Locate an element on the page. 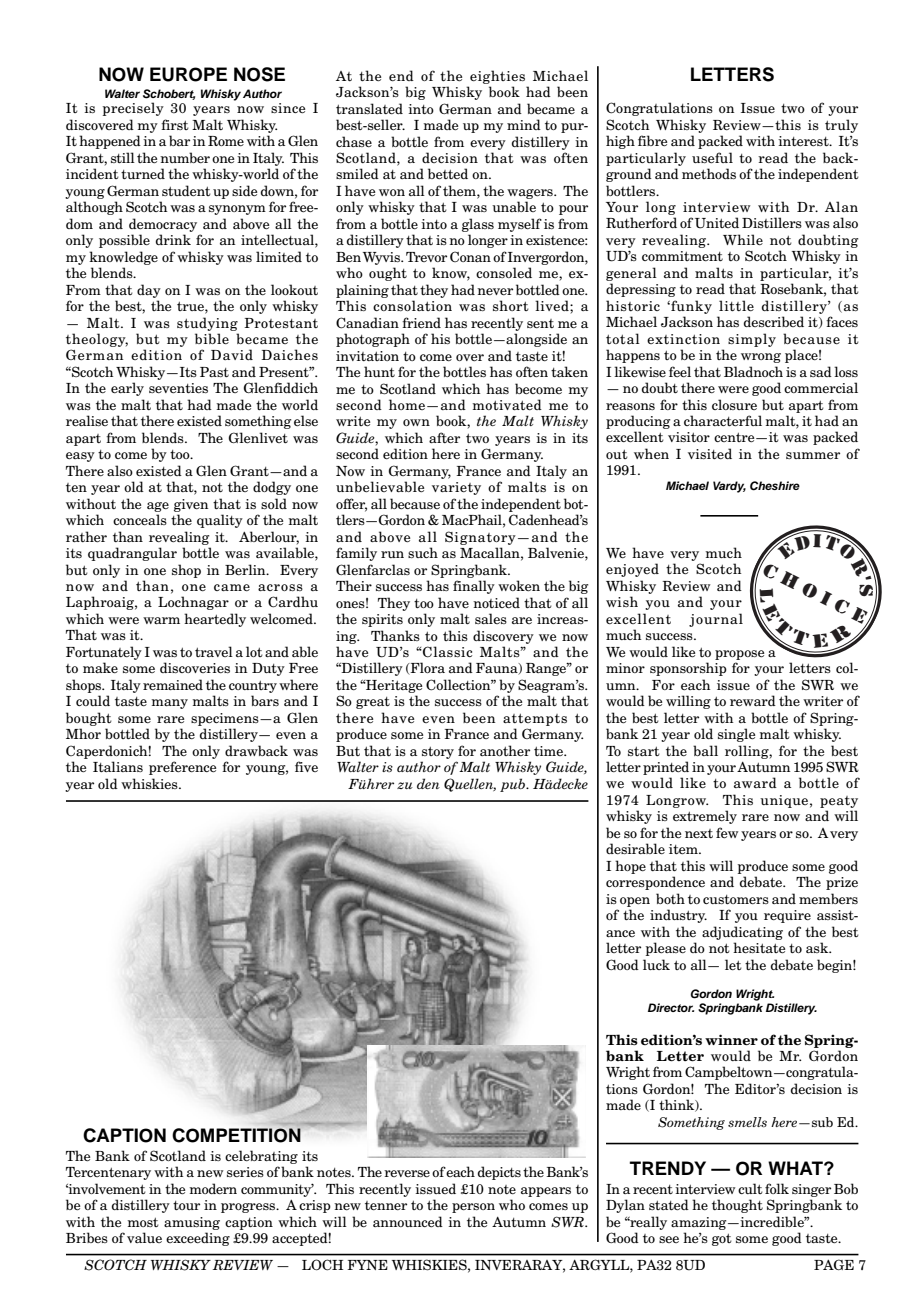 The image size is (924, 1308). first is located at coordinates (175, 124).
